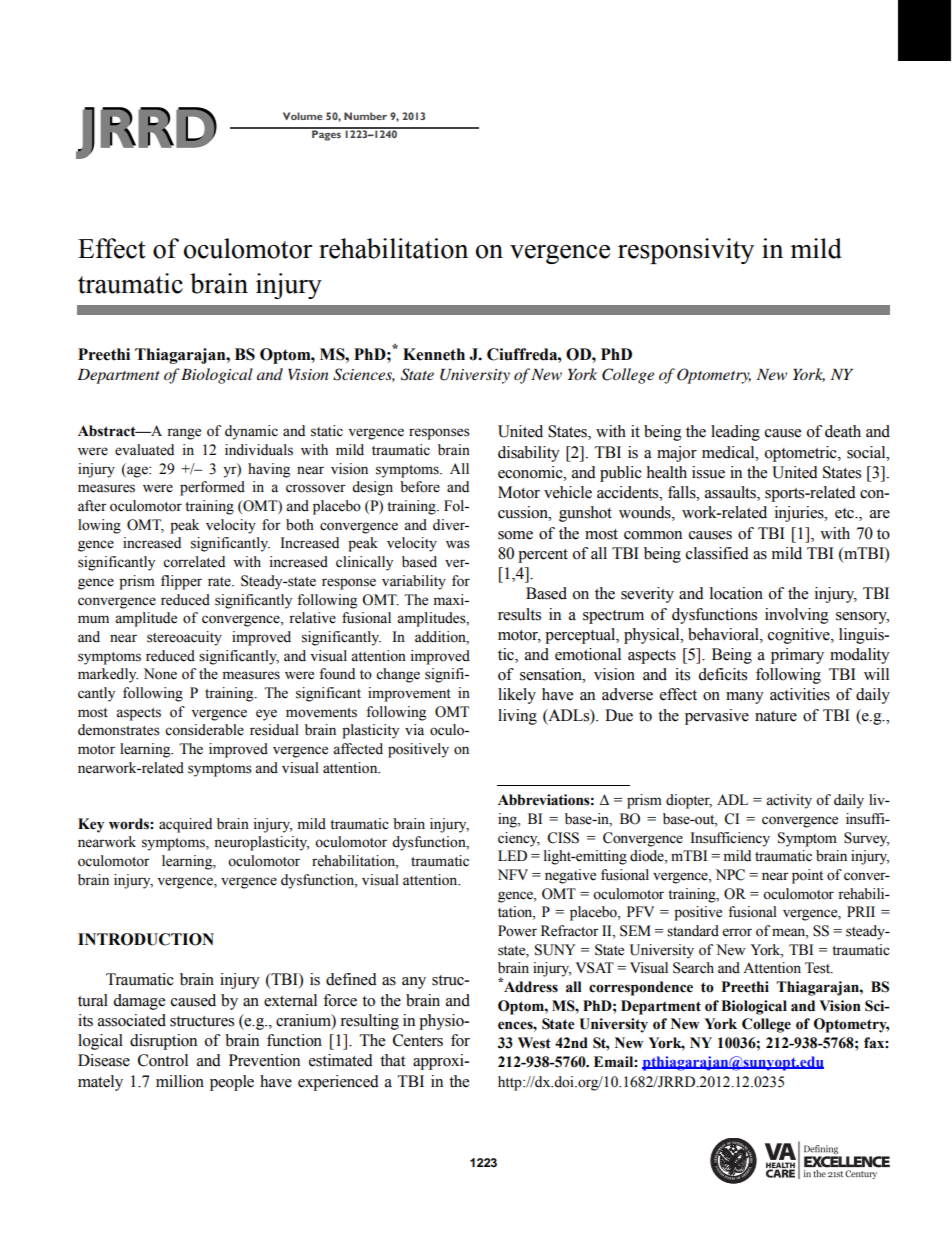 This page has height=1233, width=952. What do you see at coordinates (519, 614) in the page?
I see `results` at bounding box center [519, 614].
